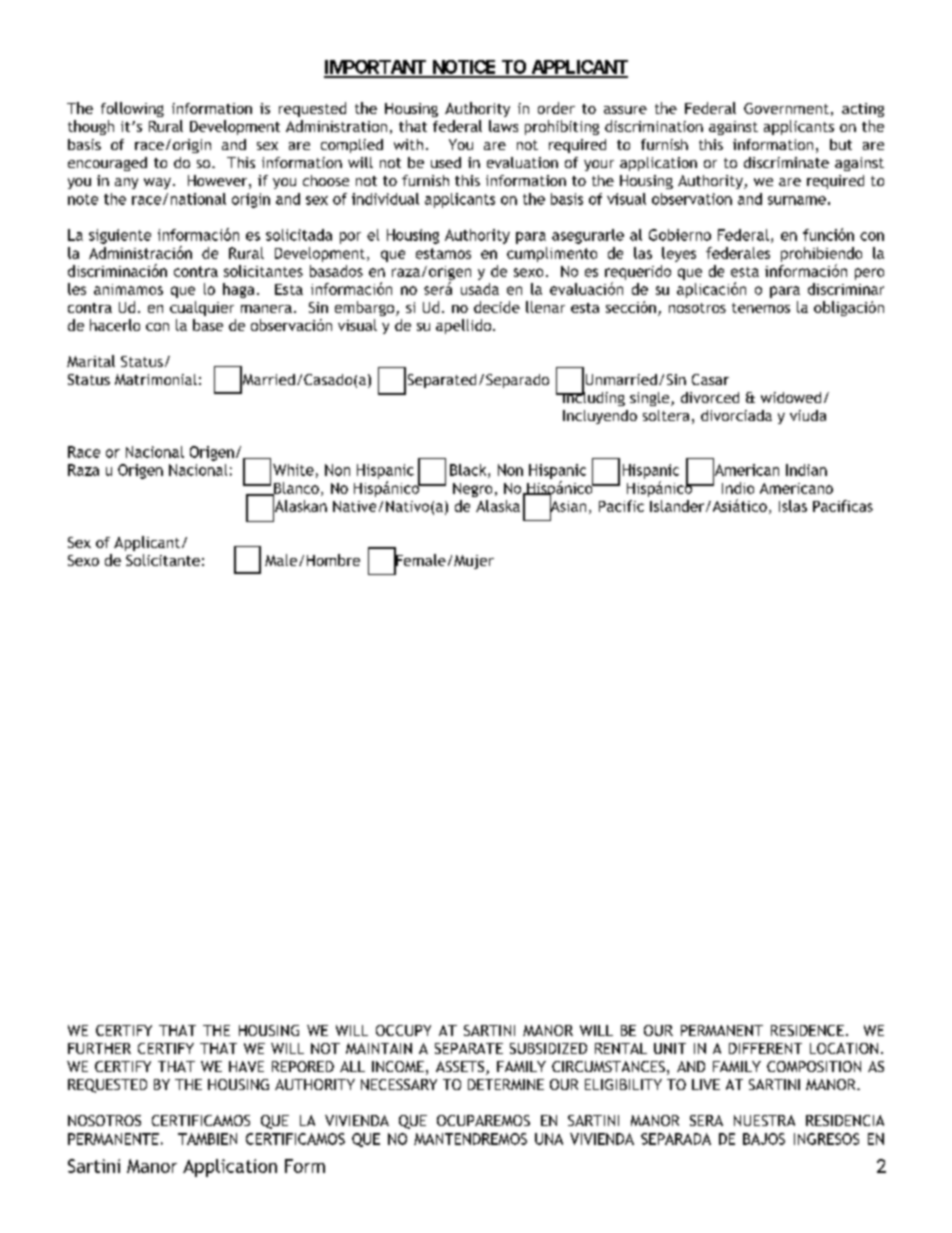 This page has width=952, height=1233. What do you see at coordinates (99, 1048) in the page?
I see `FURTHER` at bounding box center [99, 1048].
